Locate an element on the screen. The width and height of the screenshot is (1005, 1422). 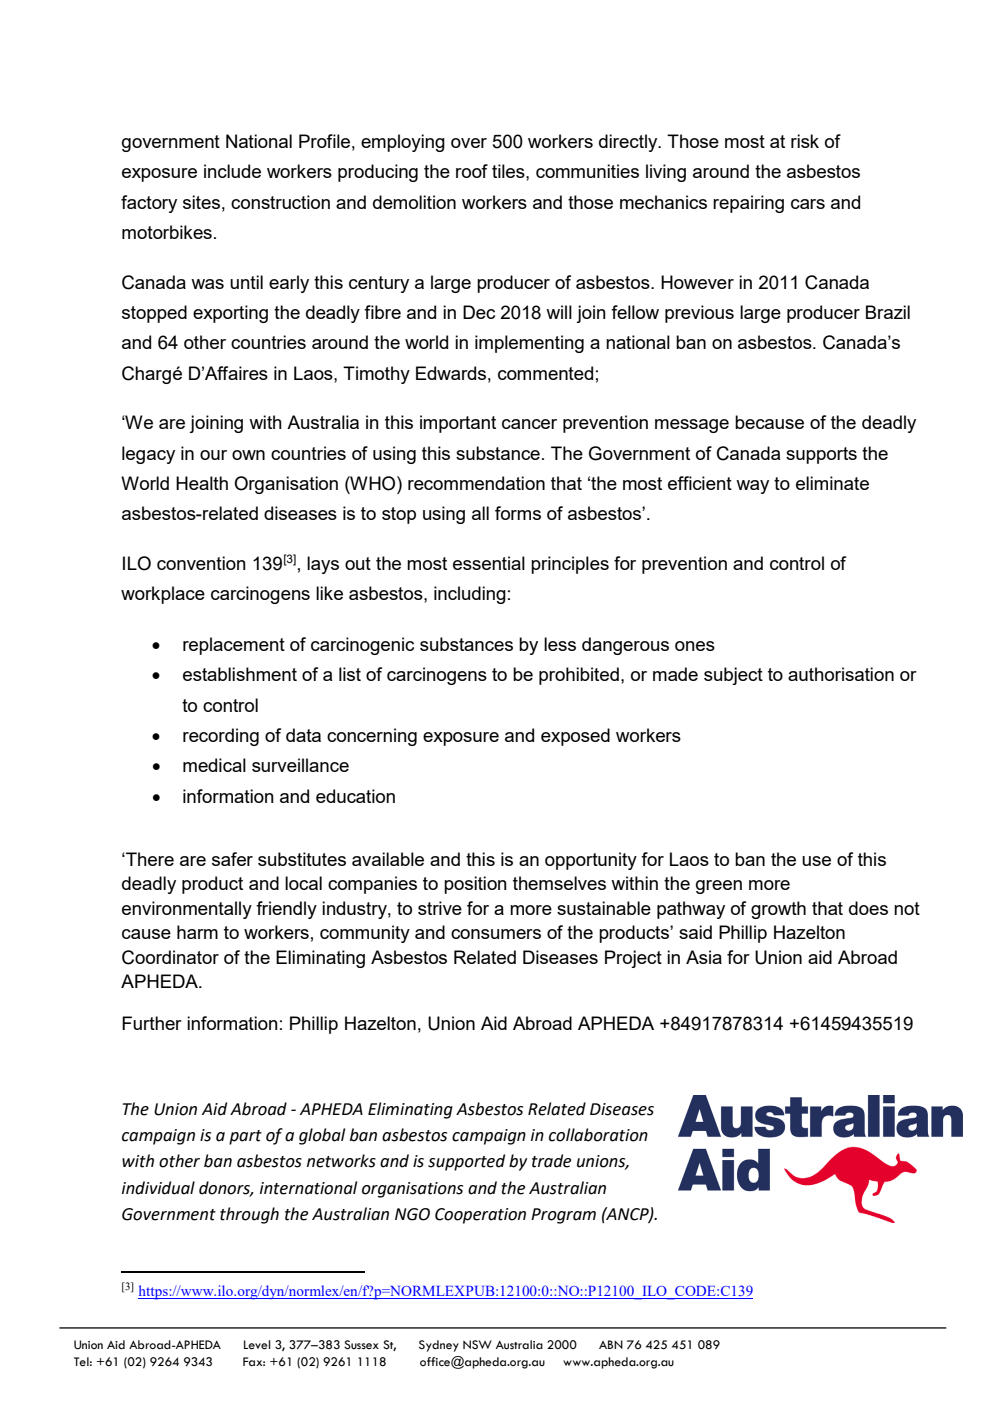
roof is located at coordinates (472, 171).
